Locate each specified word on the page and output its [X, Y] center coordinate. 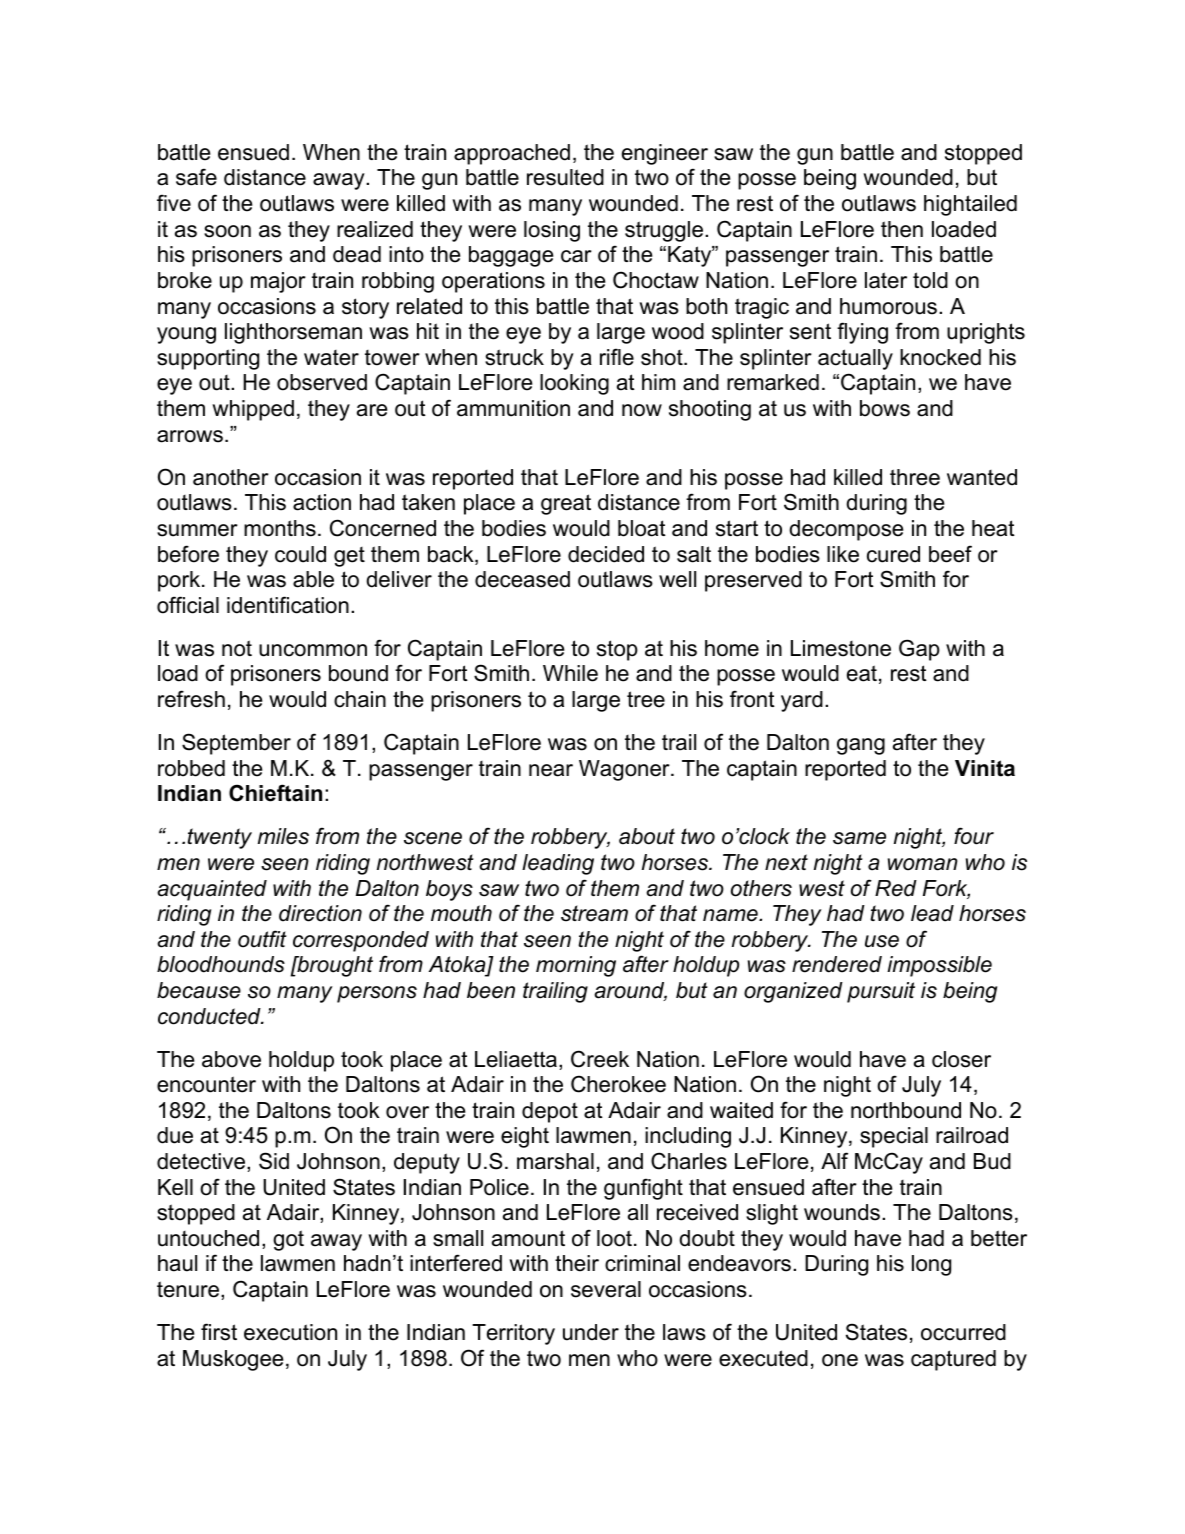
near [551, 770]
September [236, 744]
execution [290, 1332]
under [591, 1332]
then [902, 229]
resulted [565, 177]
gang [861, 746]
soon [227, 231]
